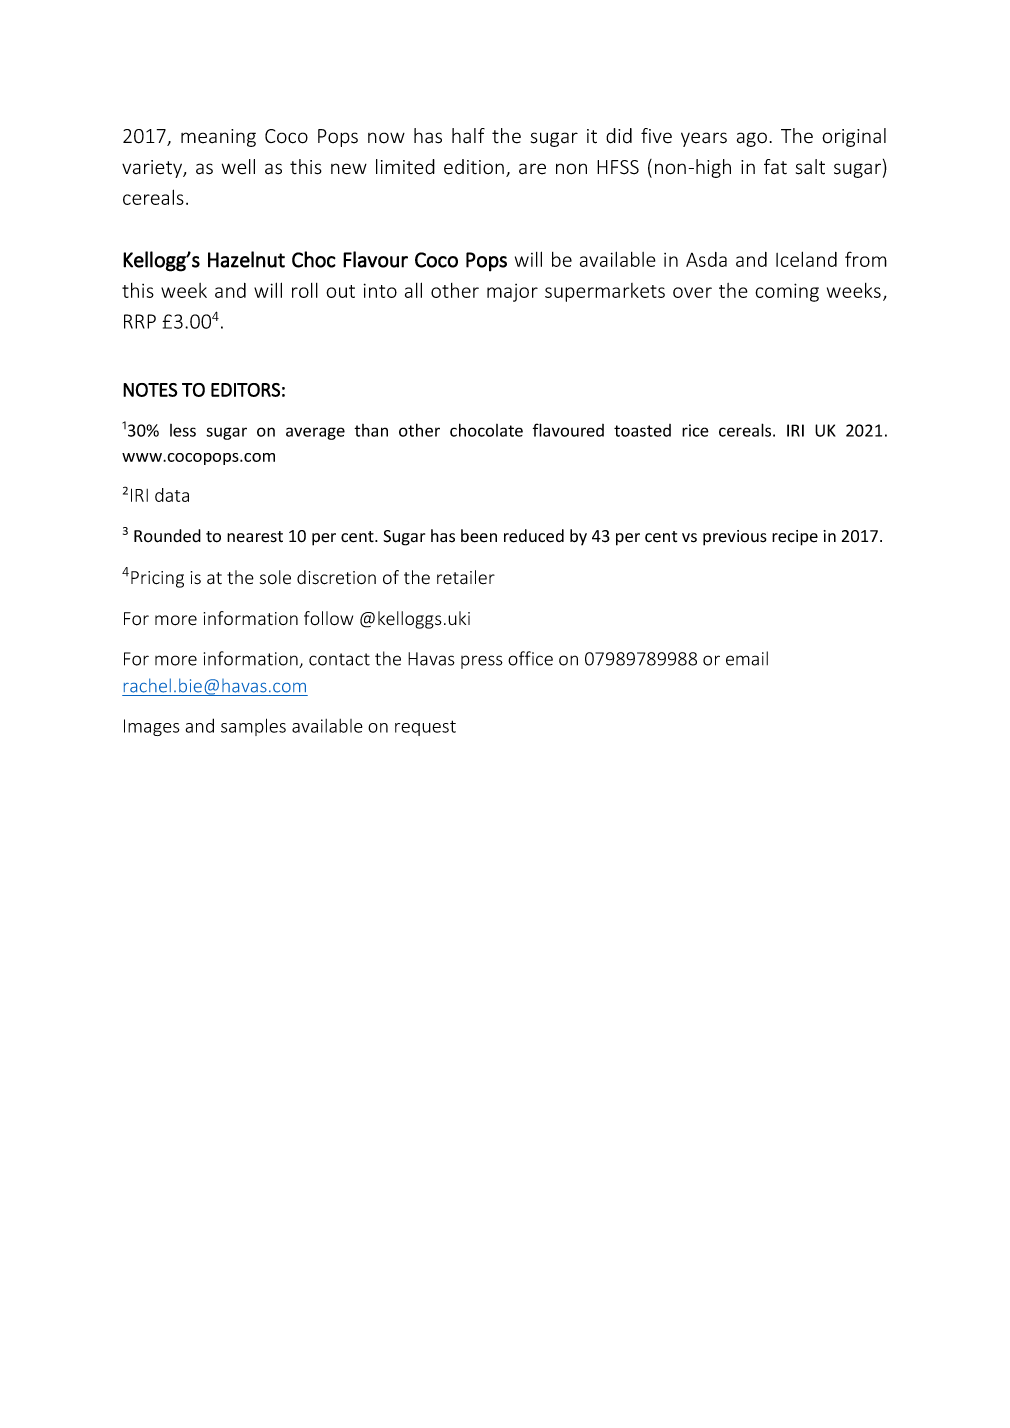 This screenshot has width=1010, height=1428. I want to click on major, so click(512, 293).
